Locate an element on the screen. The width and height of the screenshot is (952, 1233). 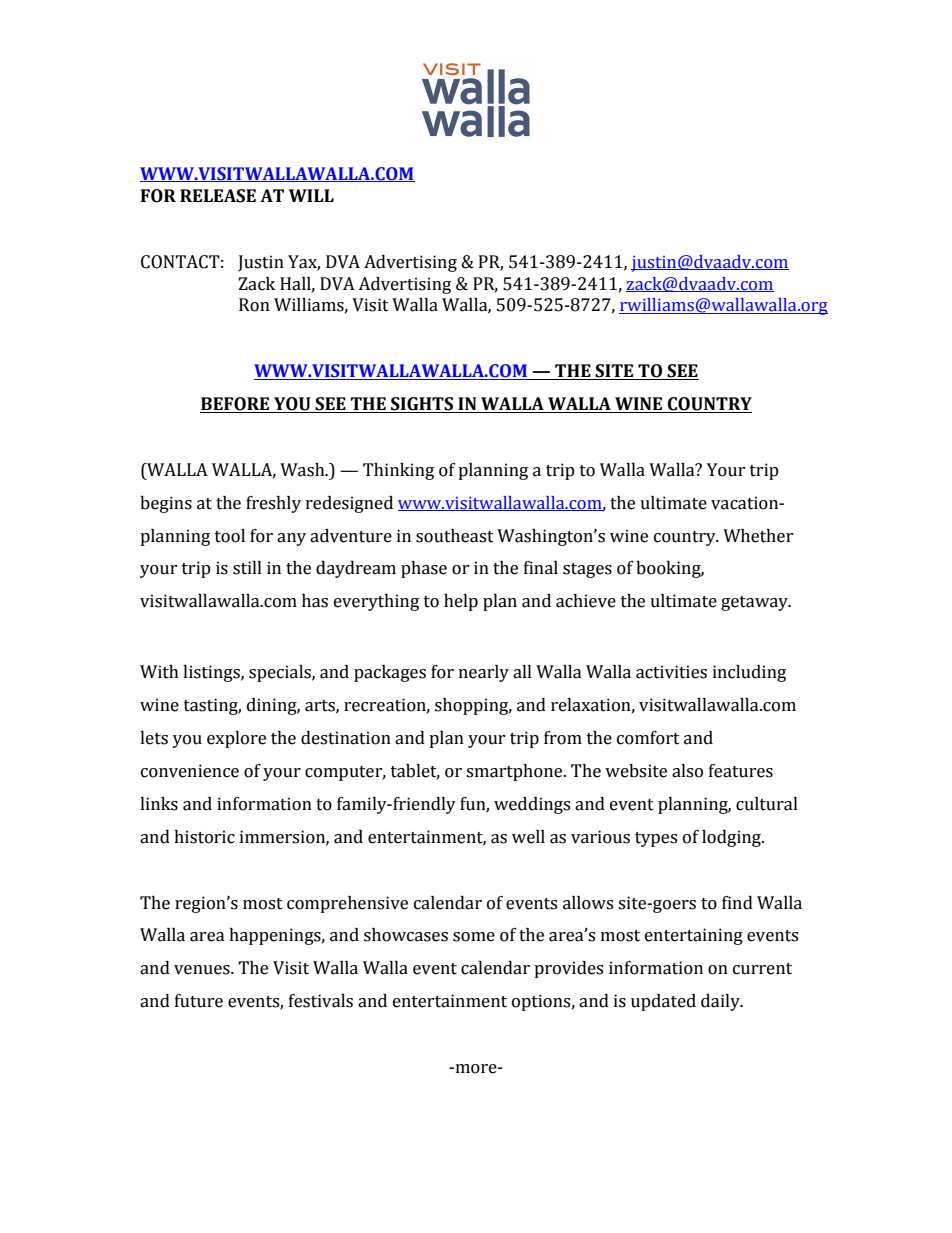
daily is located at coordinates (721, 1002).
